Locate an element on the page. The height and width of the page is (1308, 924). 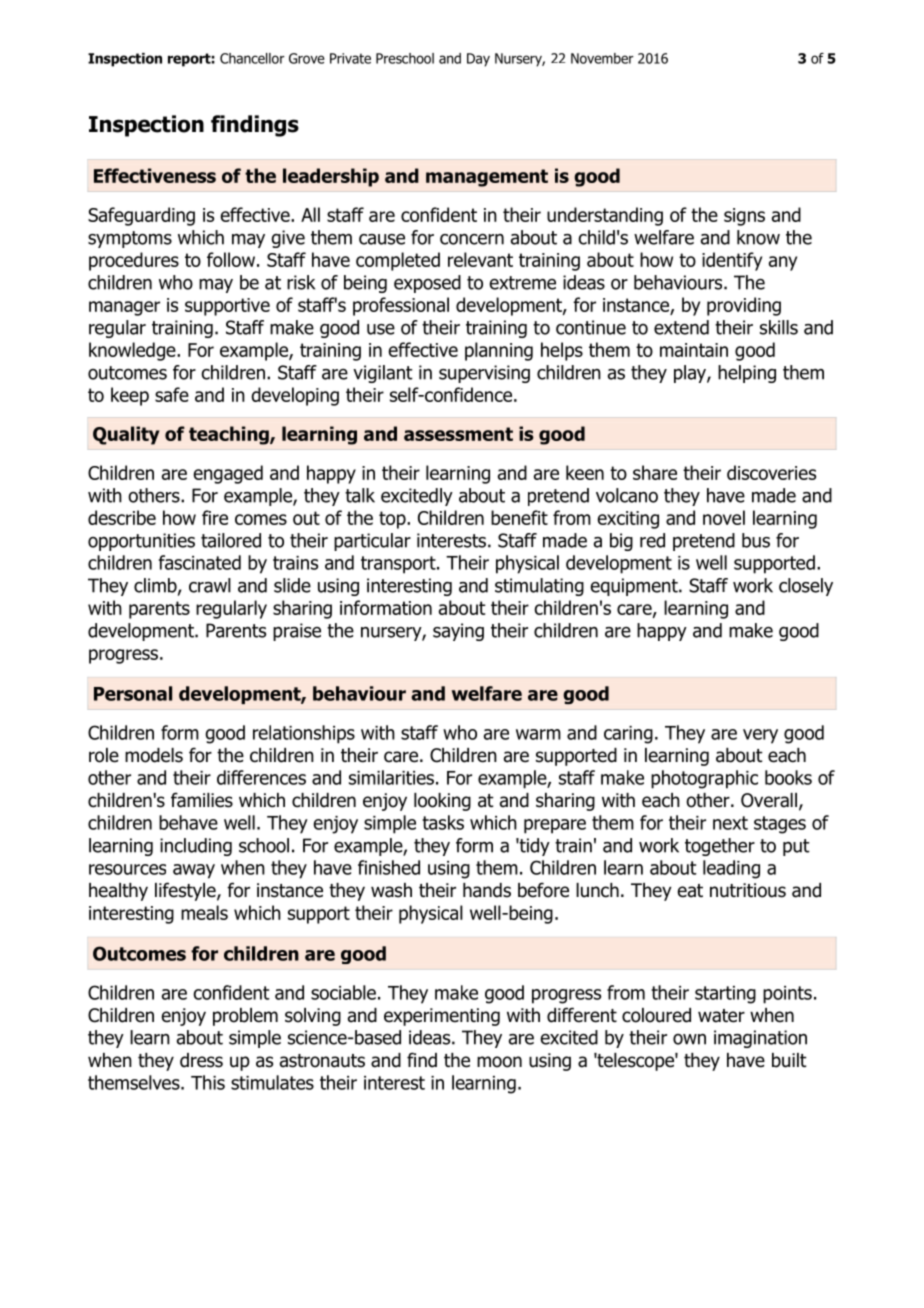
families is located at coordinates (202, 800).
